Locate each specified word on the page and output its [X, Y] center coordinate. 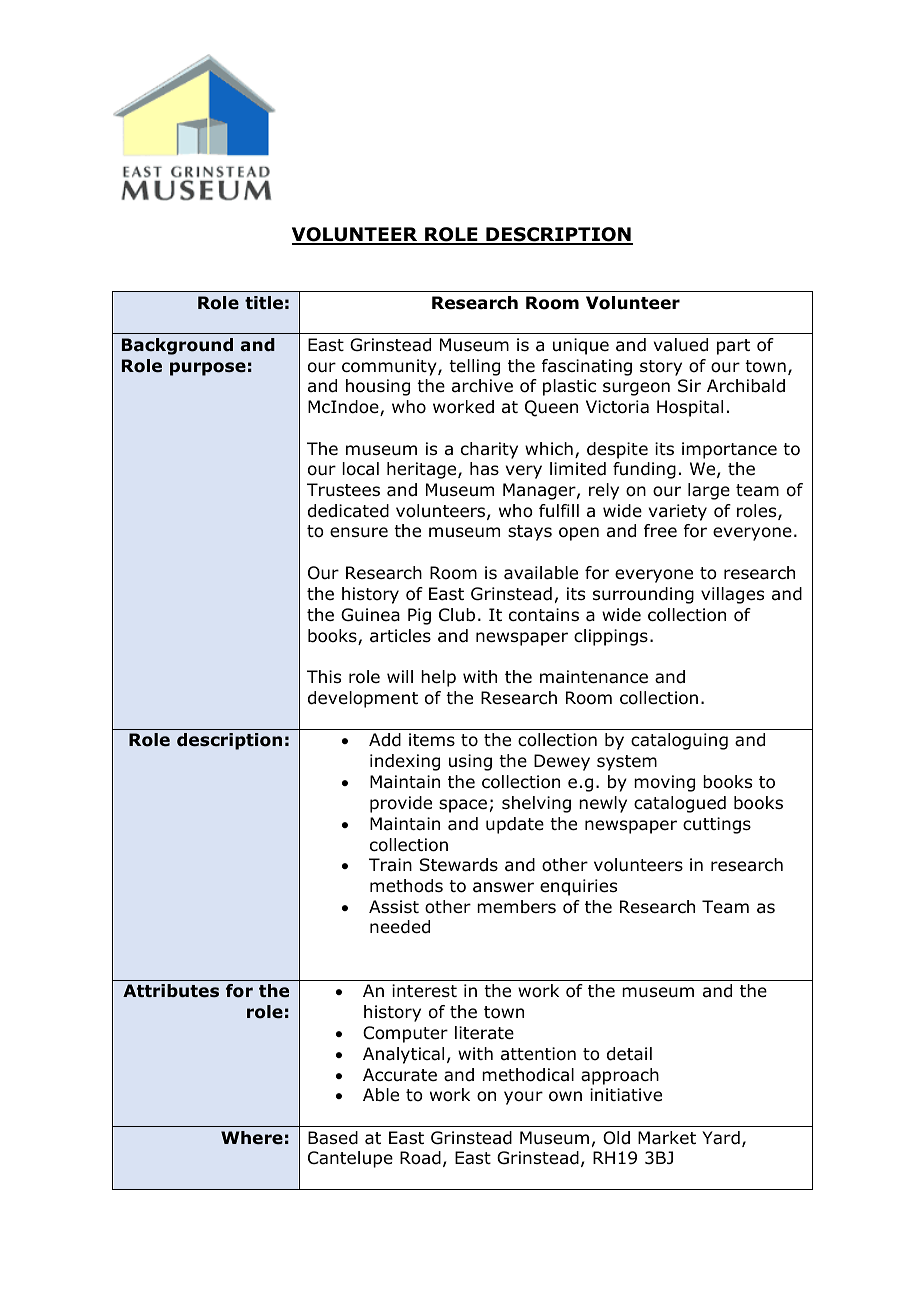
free [660, 531]
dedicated [348, 511]
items [432, 739]
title [264, 303]
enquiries [578, 887]
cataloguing [679, 741]
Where [252, 1138]
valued [681, 345]
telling [474, 367]
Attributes [171, 991]
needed [400, 927]
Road [420, 1158]
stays [530, 533]
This [324, 676]
